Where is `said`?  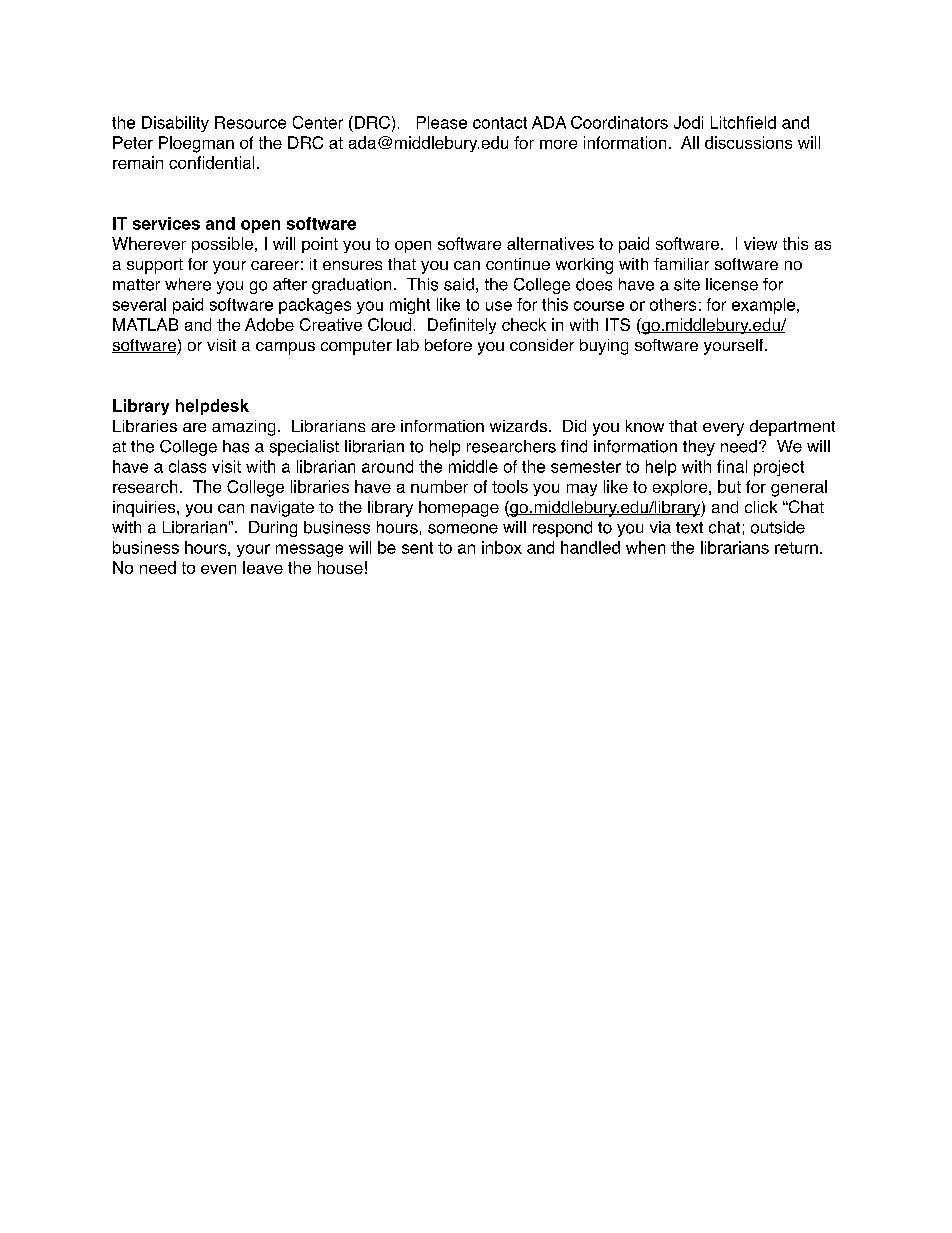 said is located at coordinates (459, 284).
